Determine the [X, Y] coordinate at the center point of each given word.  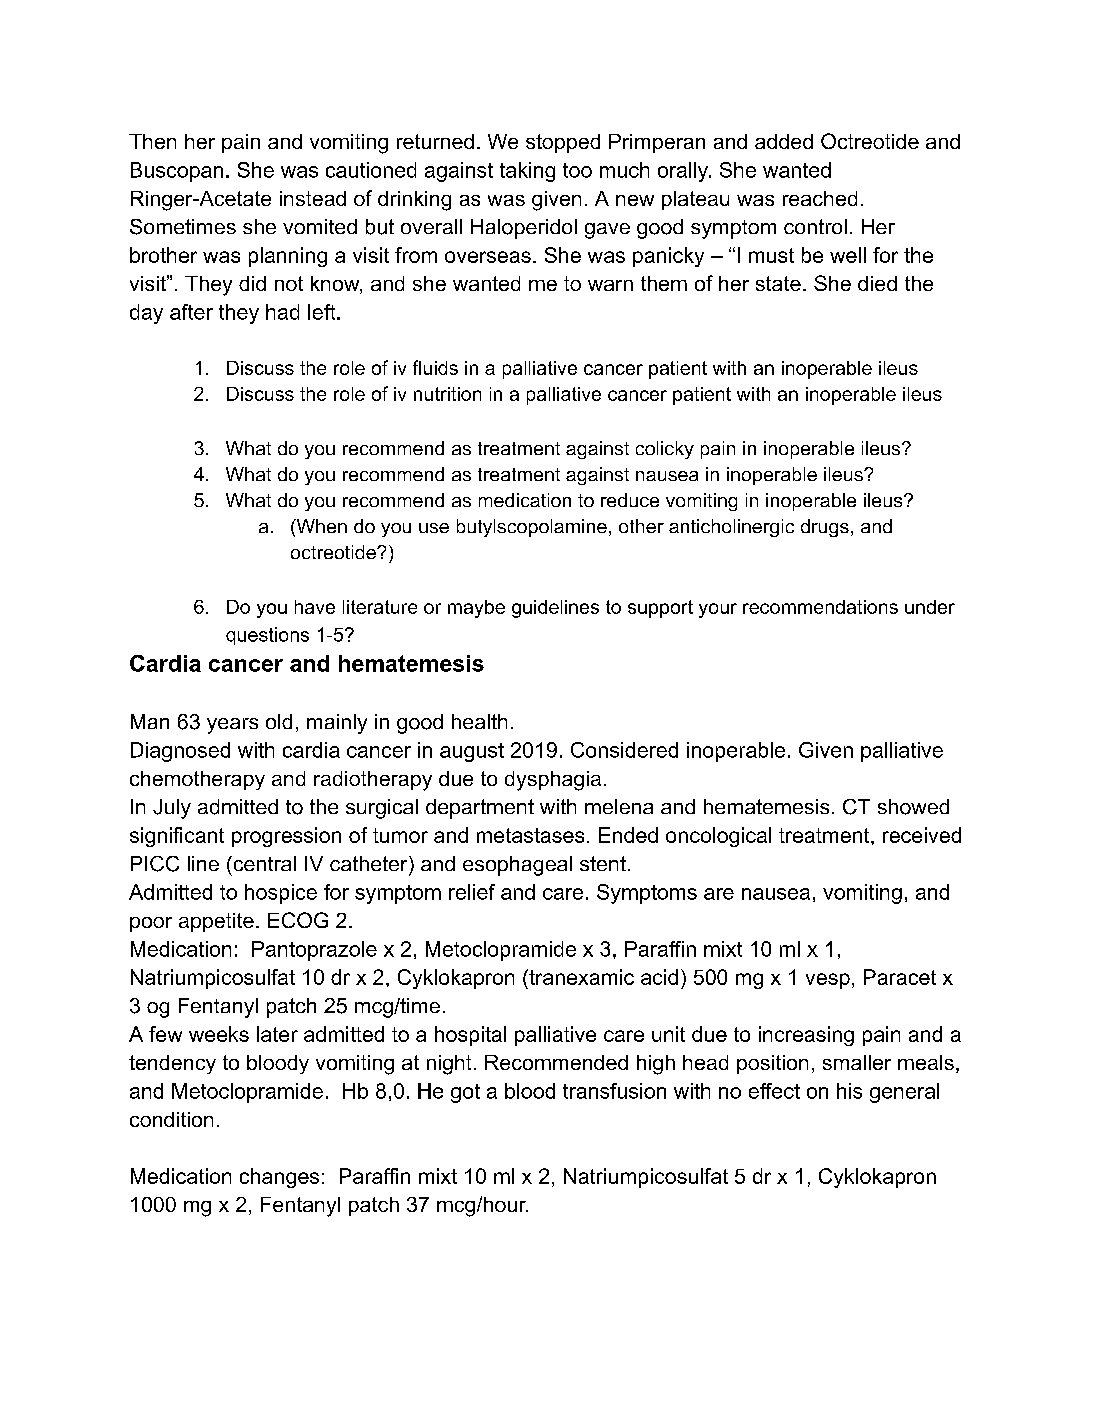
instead [313, 198]
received [922, 835]
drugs [825, 528]
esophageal [517, 866]
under [930, 607]
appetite [216, 922]
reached [820, 198]
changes [279, 1178]
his [849, 1091]
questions [267, 636]
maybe [476, 609]
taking [527, 172]
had [282, 312]
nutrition [447, 394]
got [465, 1093]
